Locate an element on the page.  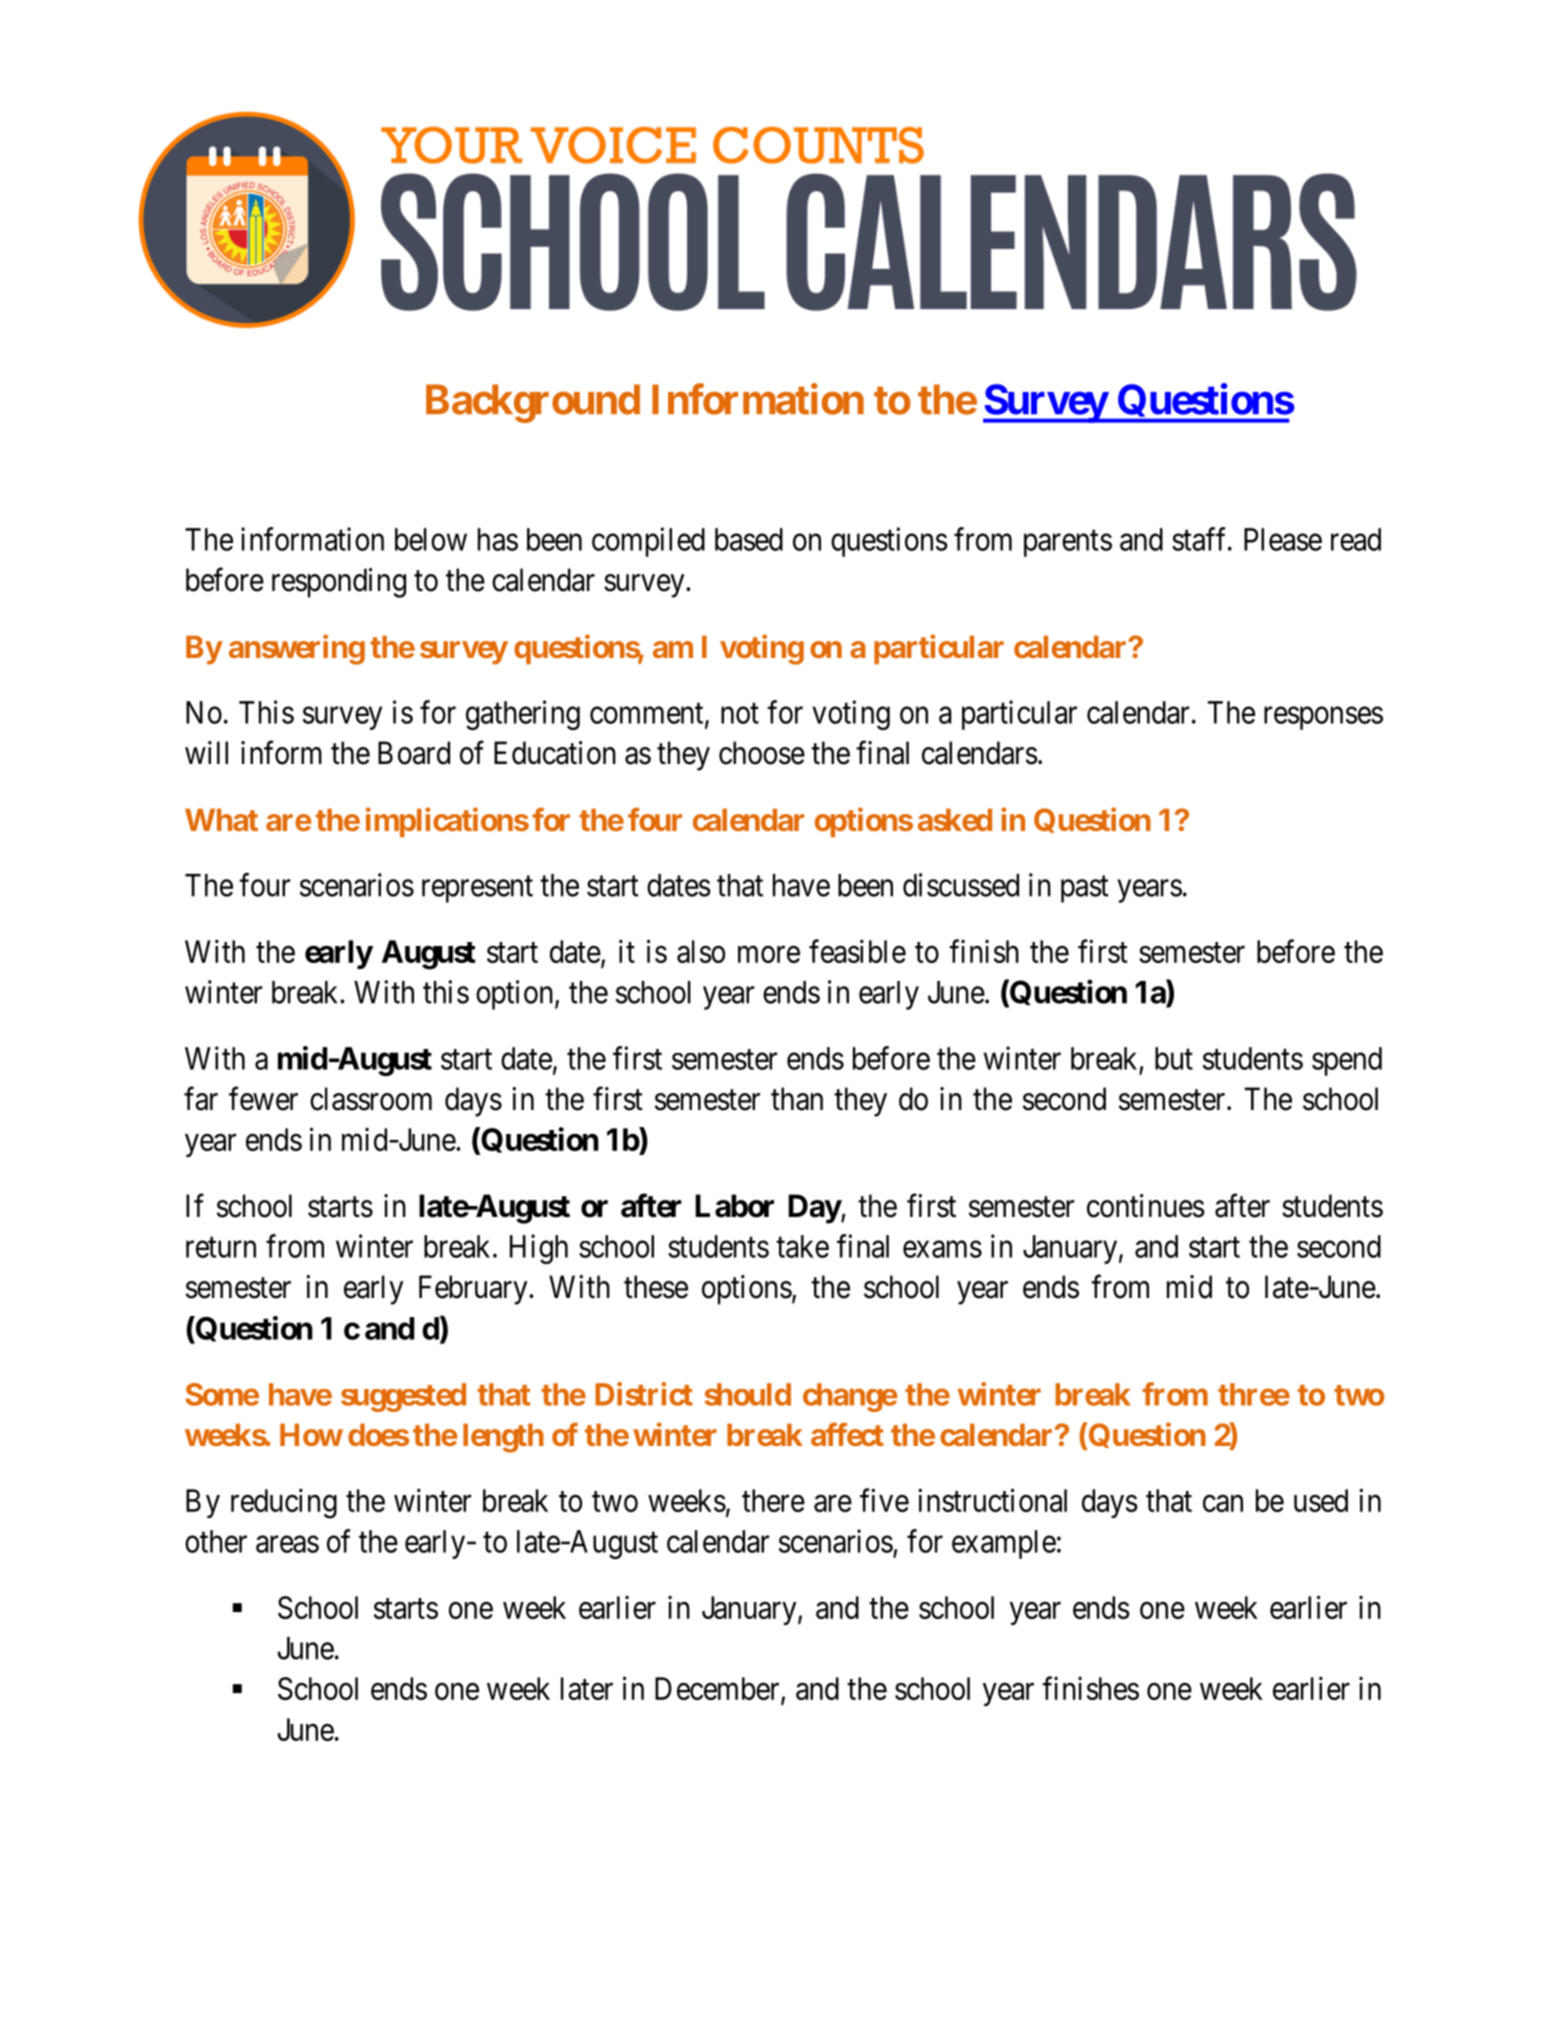
can is located at coordinates (1223, 1503).
